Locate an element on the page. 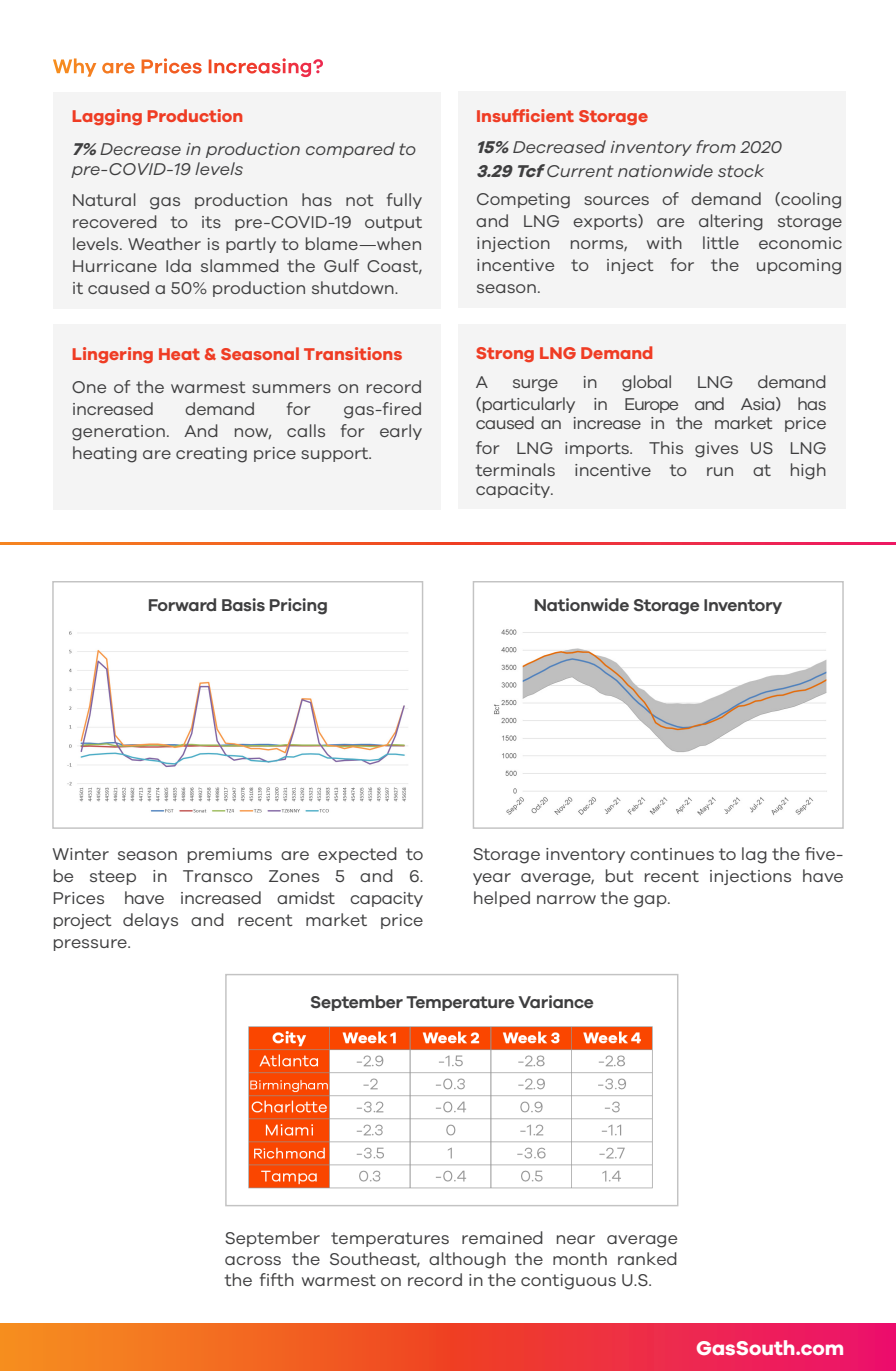 This document has height=1371, width=896. although is located at coordinates (467, 1260).
